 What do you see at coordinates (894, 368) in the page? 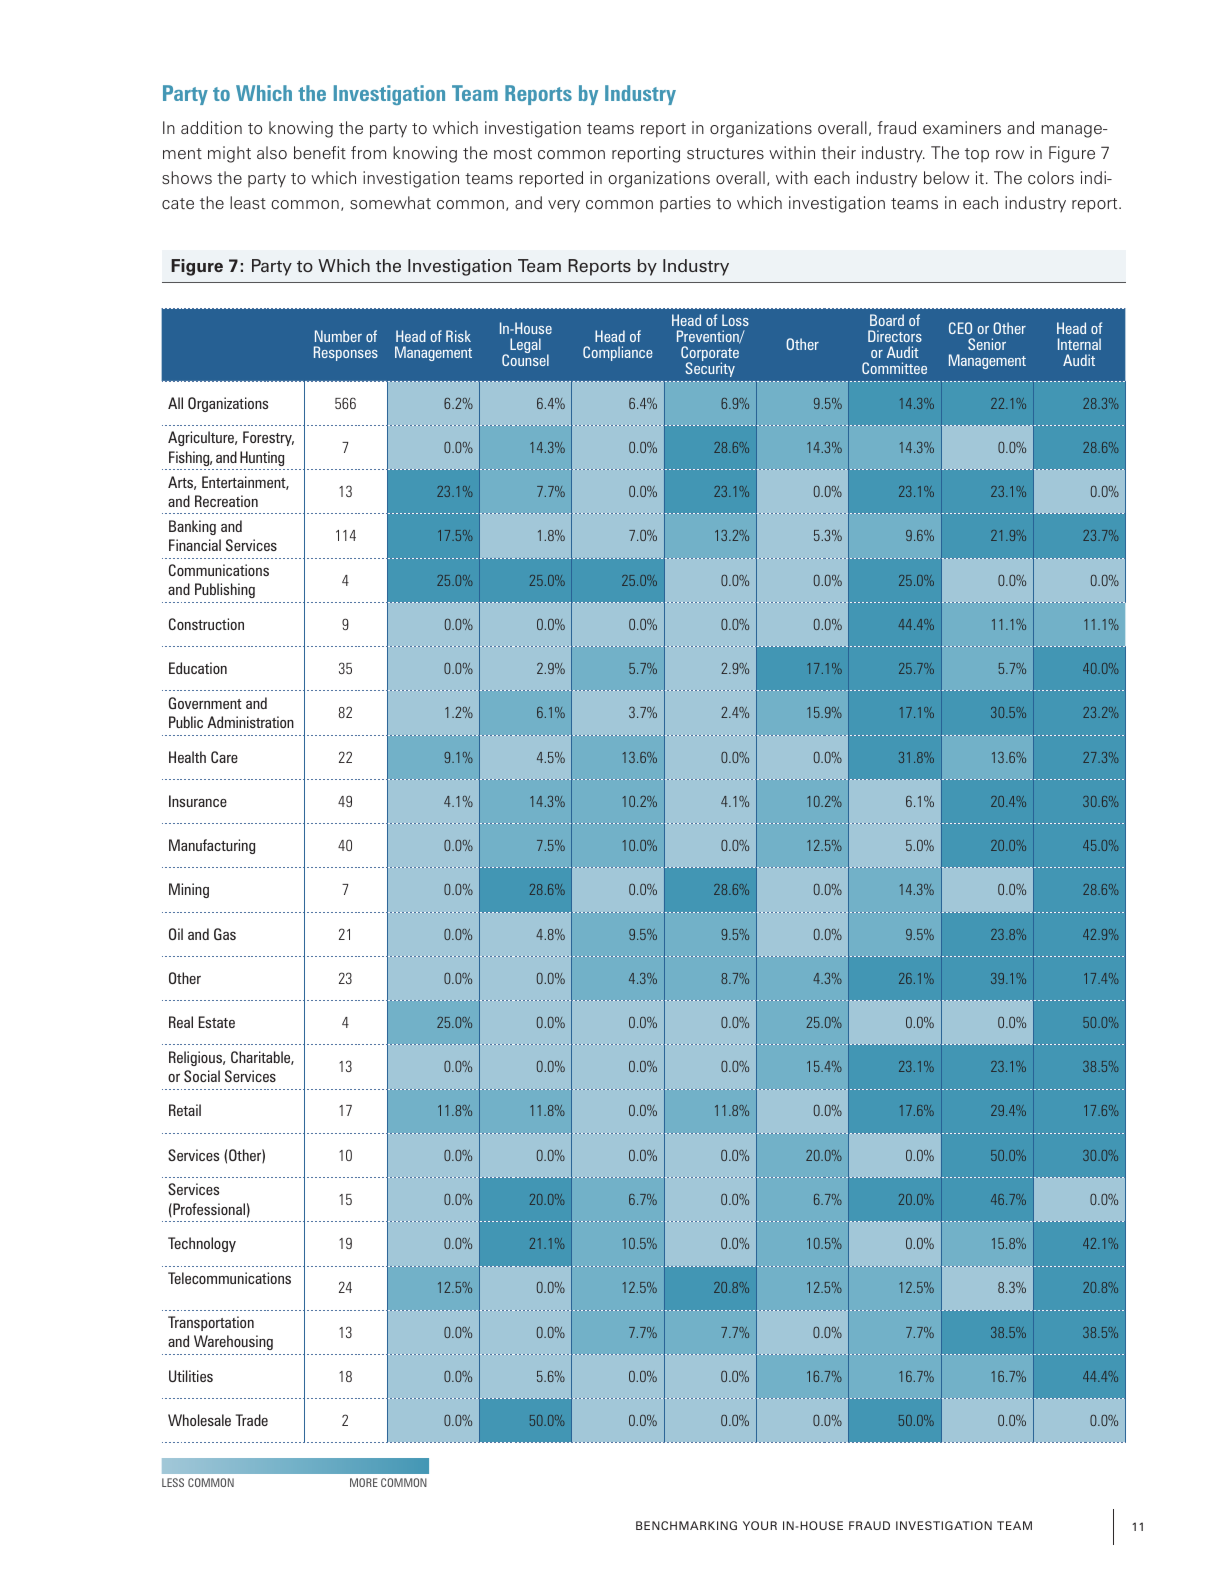
I see `Committee` at bounding box center [894, 368].
